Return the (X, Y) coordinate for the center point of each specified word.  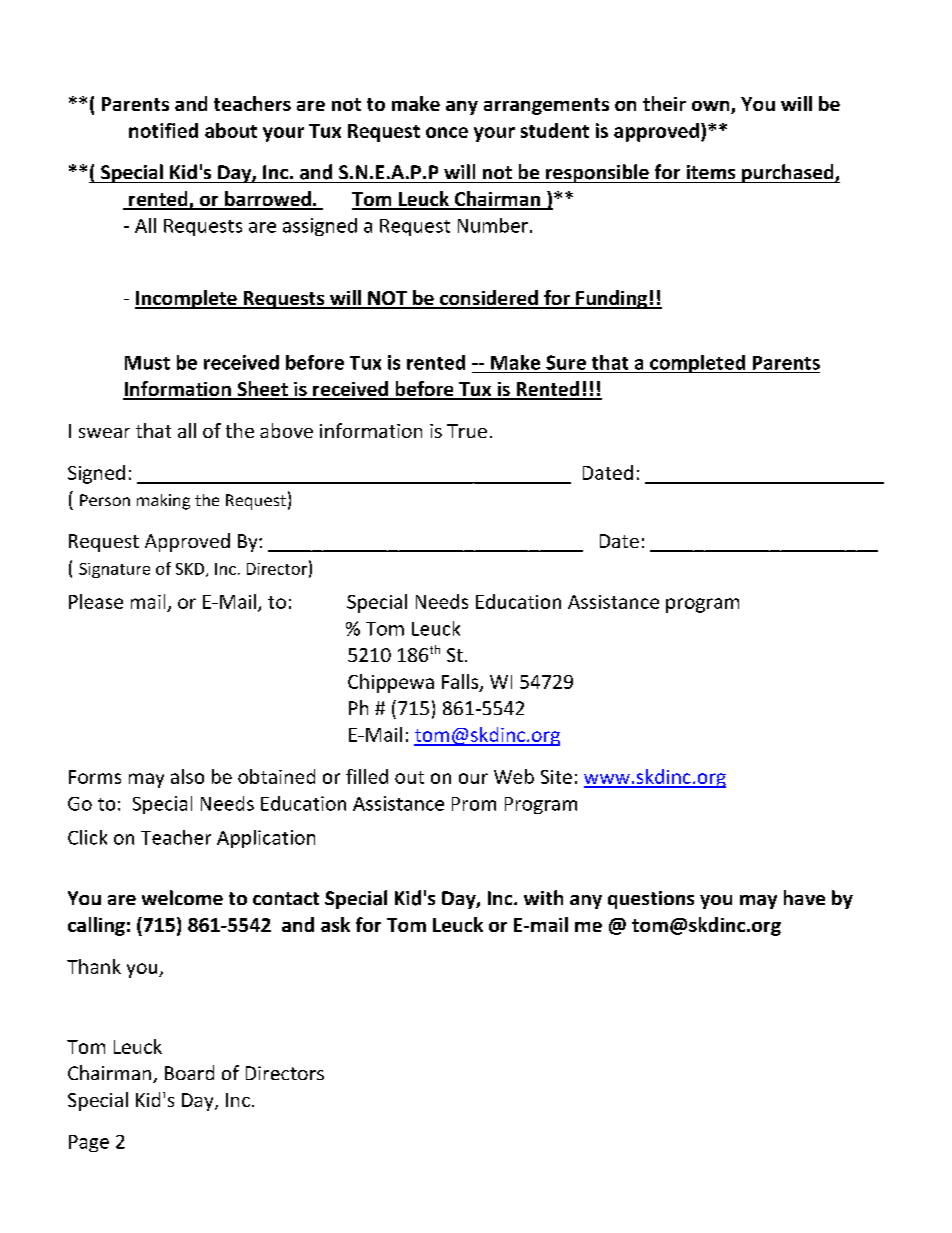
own (712, 107)
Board (189, 1072)
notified (163, 130)
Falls (461, 682)
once (447, 132)
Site (556, 777)
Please (96, 601)
